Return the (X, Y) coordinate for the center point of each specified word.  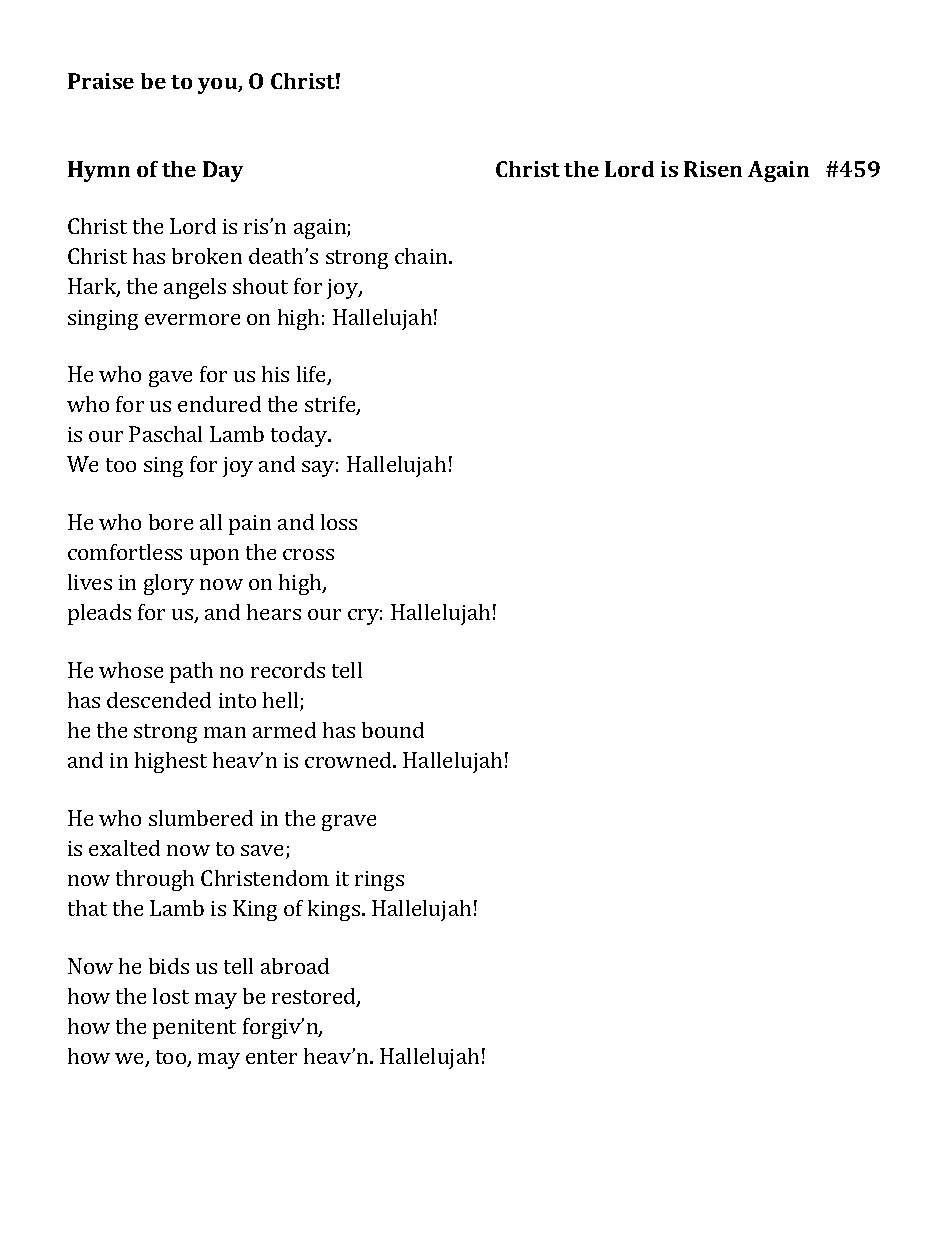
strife (331, 405)
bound (393, 730)
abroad (295, 966)
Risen (713, 169)
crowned (349, 760)
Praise (101, 81)
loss (339, 522)
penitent (194, 1029)
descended (159, 700)
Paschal (165, 434)
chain (422, 256)
